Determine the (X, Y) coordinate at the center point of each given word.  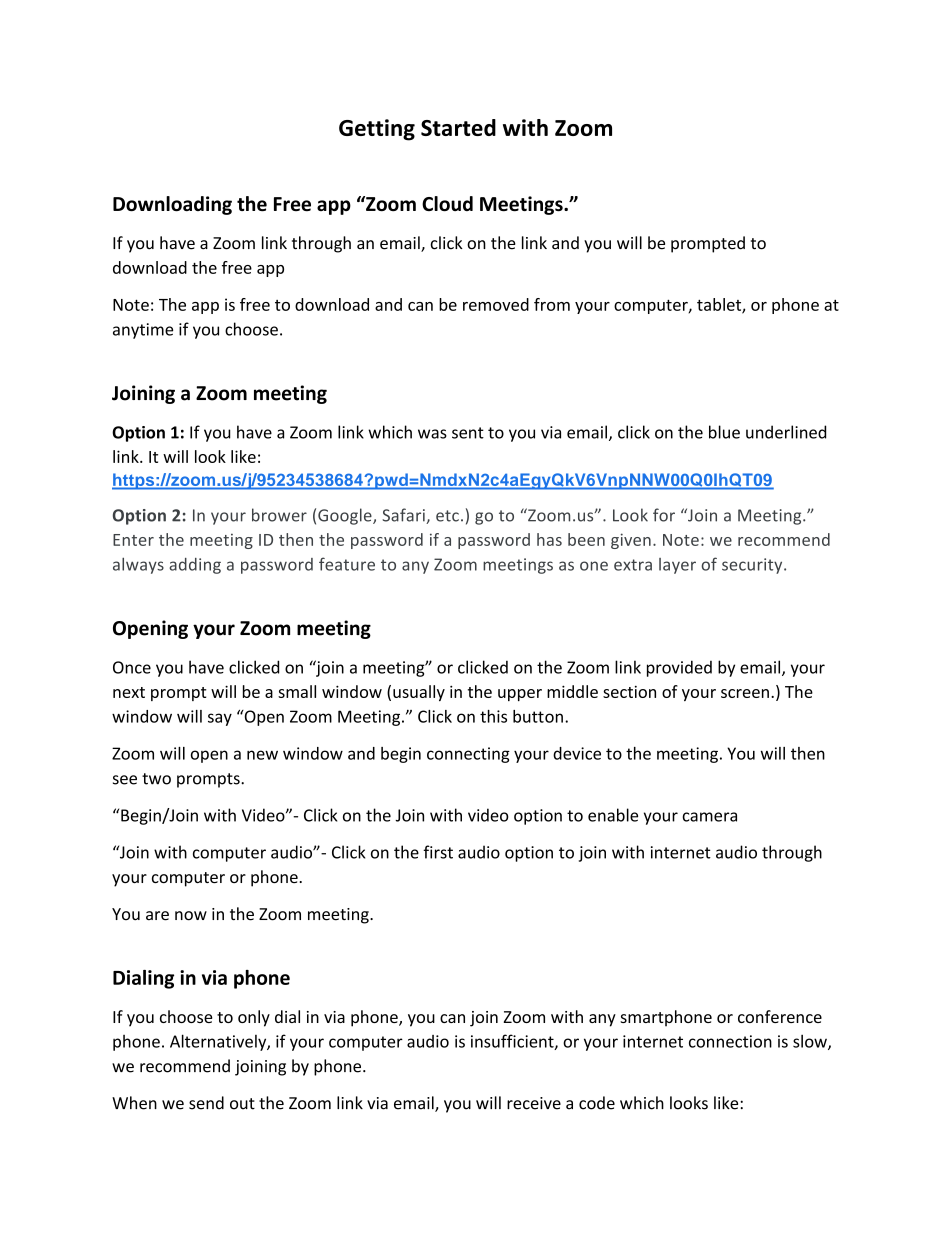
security (753, 566)
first (438, 852)
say (220, 719)
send (206, 1103)
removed (496, 304)
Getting (377, 130)
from (552, 304)
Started (458, 127)
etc (447, 516)
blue (724, 432)
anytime (143, 331)
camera (709, 817)
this (493, 716)
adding (195, 566)
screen (745, 693)
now (191, 916)
